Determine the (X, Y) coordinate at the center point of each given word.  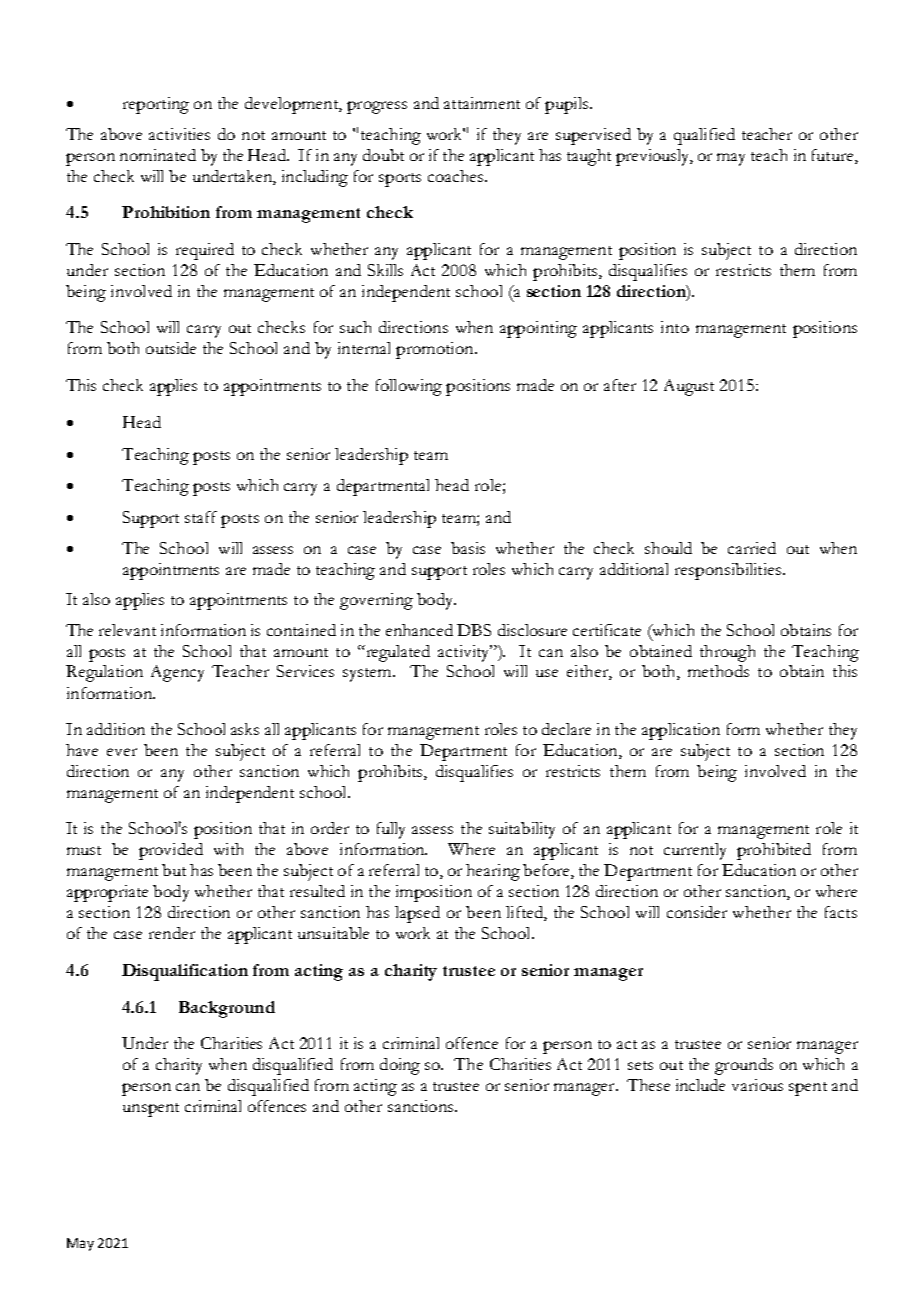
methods (718, 671)
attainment (482, 103)
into (675, 327)
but (174, 870)
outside (171, 348)
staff (201, 517)
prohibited (774, 851)
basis (468, 548)
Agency (177, 673)
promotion (436, 350)
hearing (493, 872)
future (834, 156)
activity (465, 653)
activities (179, 134)
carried (752, 548)
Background (227, 1009)
